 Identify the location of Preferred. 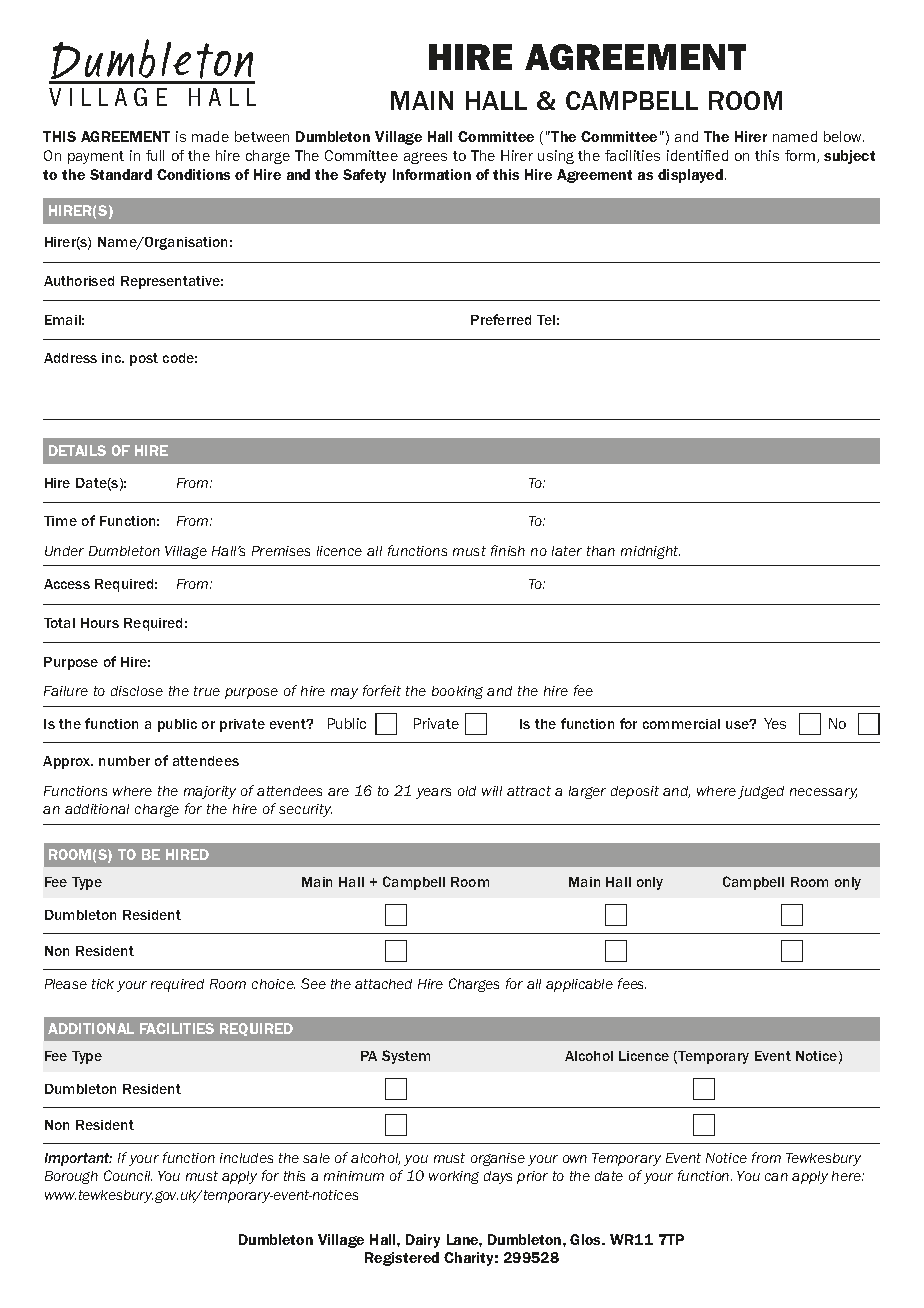
(501, 319).
